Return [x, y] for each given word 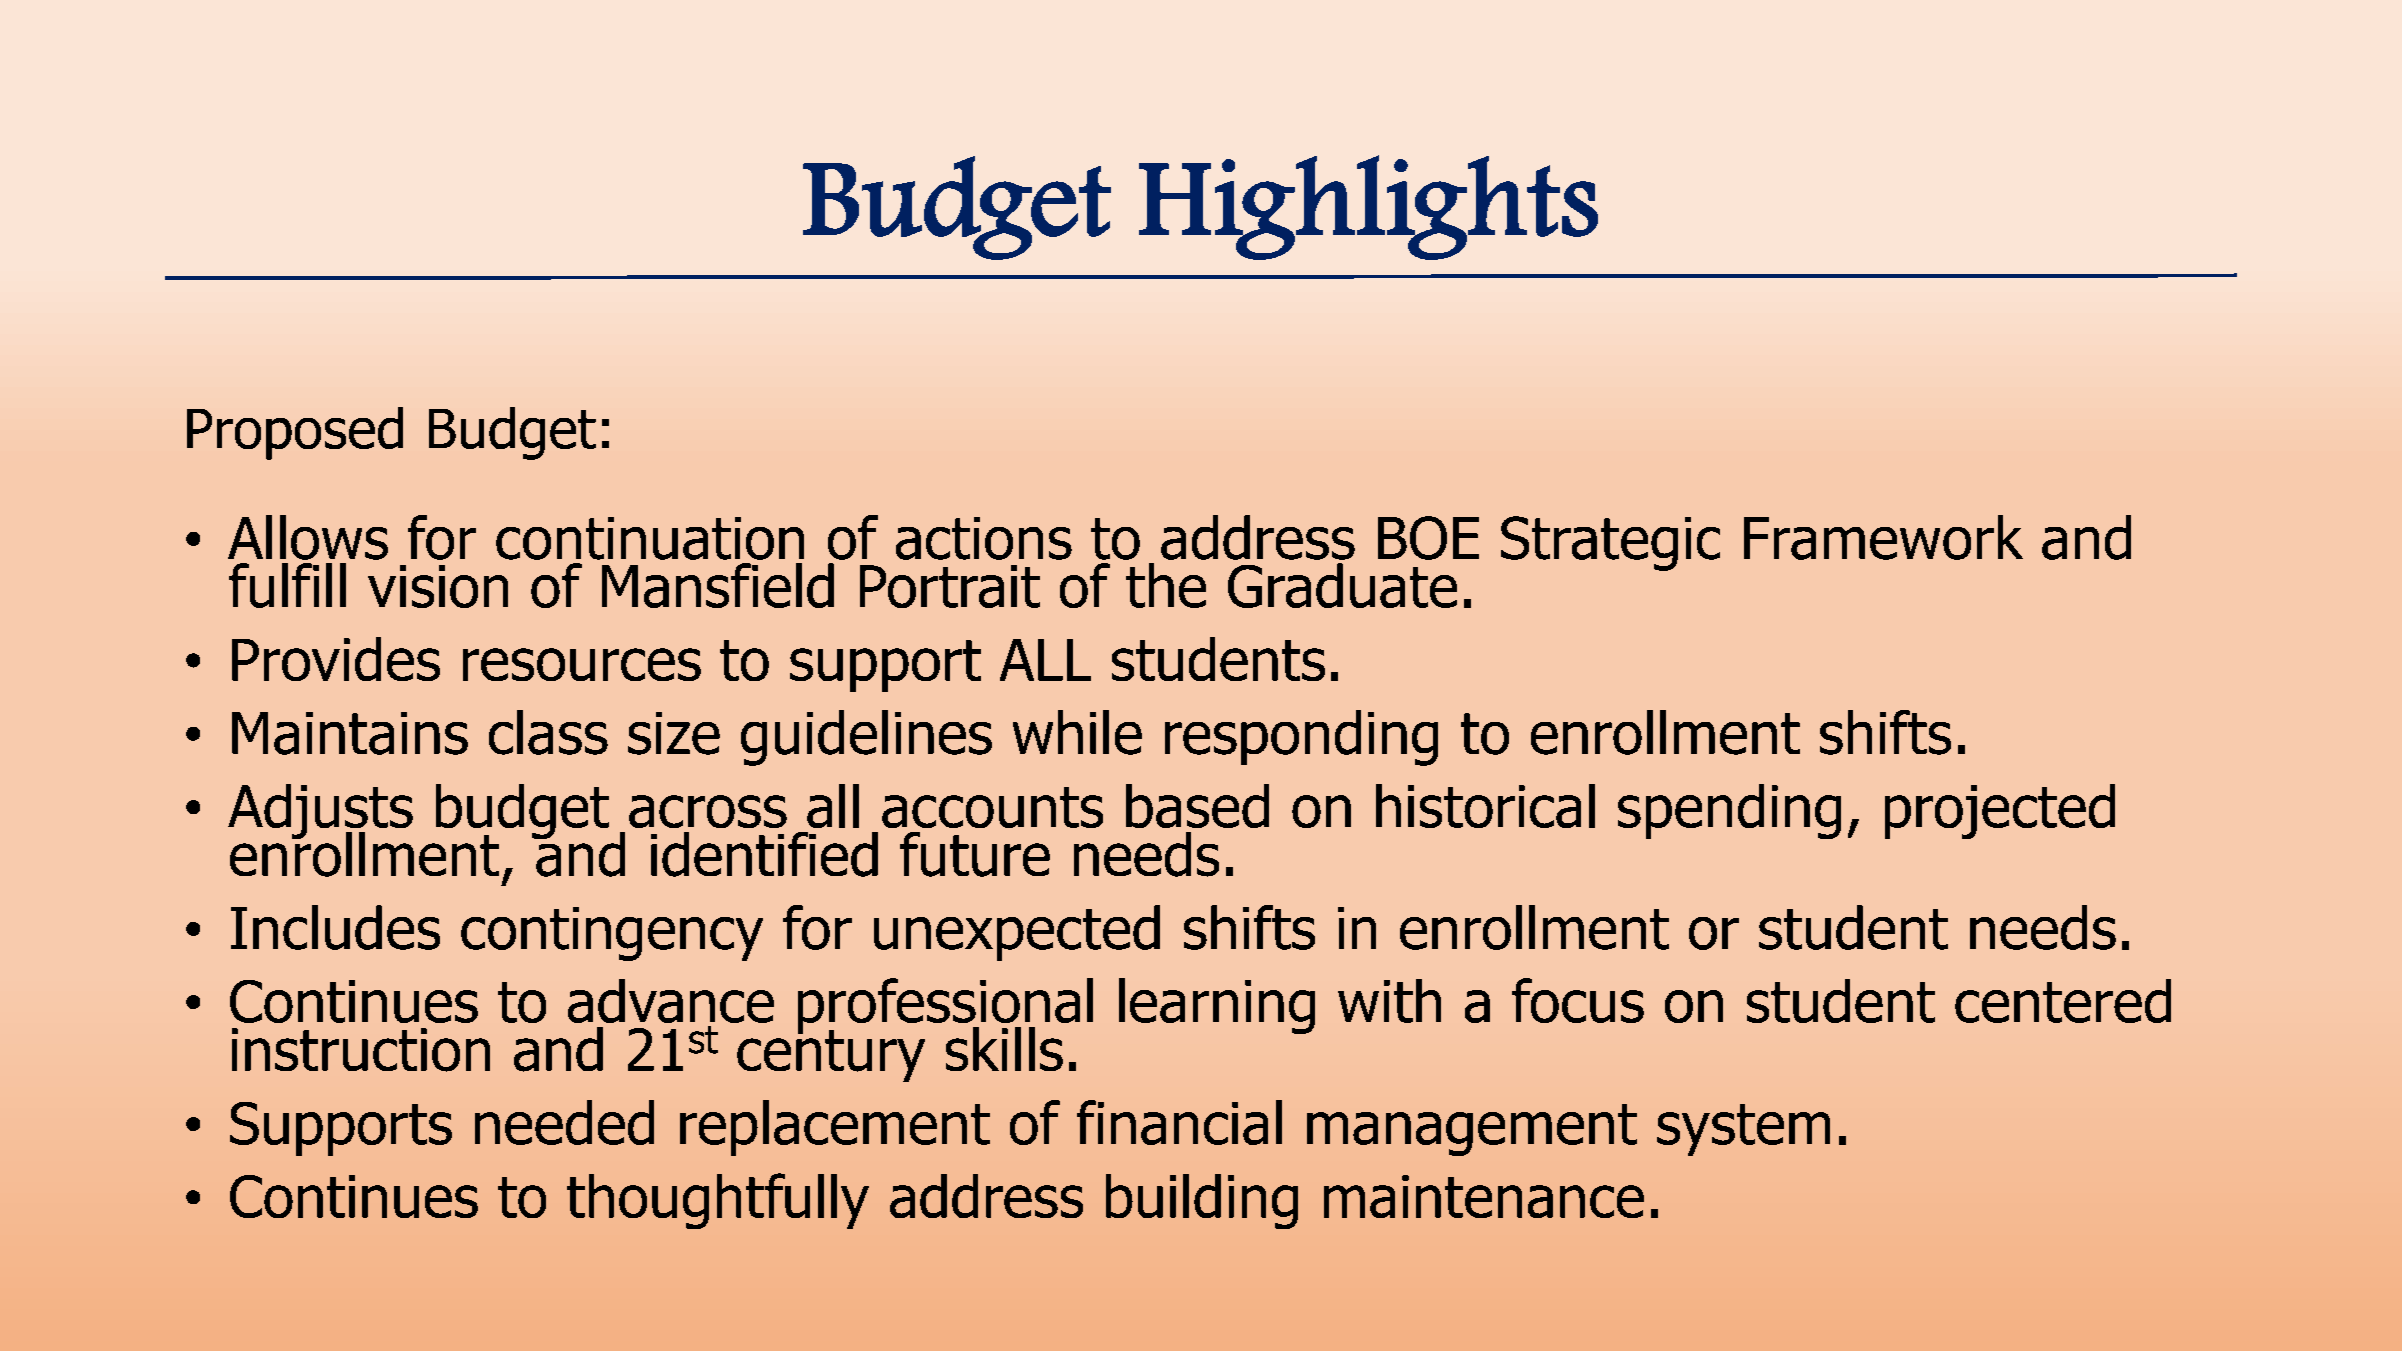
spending [1729, 811]
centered [2063, 1001]
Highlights [1368, 207]
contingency [612, 934]
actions [984, 538]
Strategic [1610, 543]
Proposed [295, 433]
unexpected [1017, 933]
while [1077, 732]
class [548, 732]
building [1202, 1201]
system [1743, 1130]
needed [564, 1122]
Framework [1883, 537]
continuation [650, 538]
